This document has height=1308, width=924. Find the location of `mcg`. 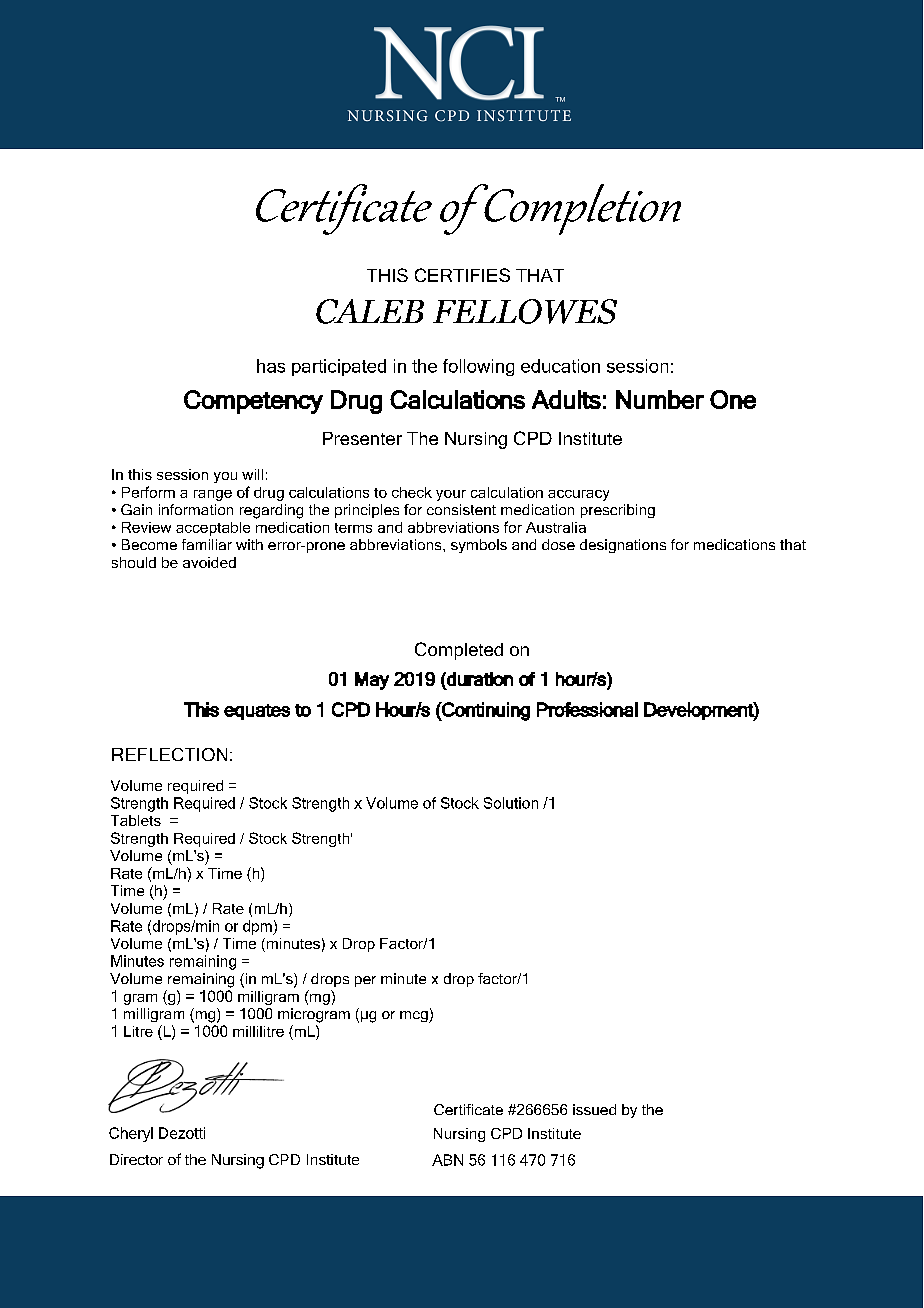

mcg is located at coordinates (415, 1017).
